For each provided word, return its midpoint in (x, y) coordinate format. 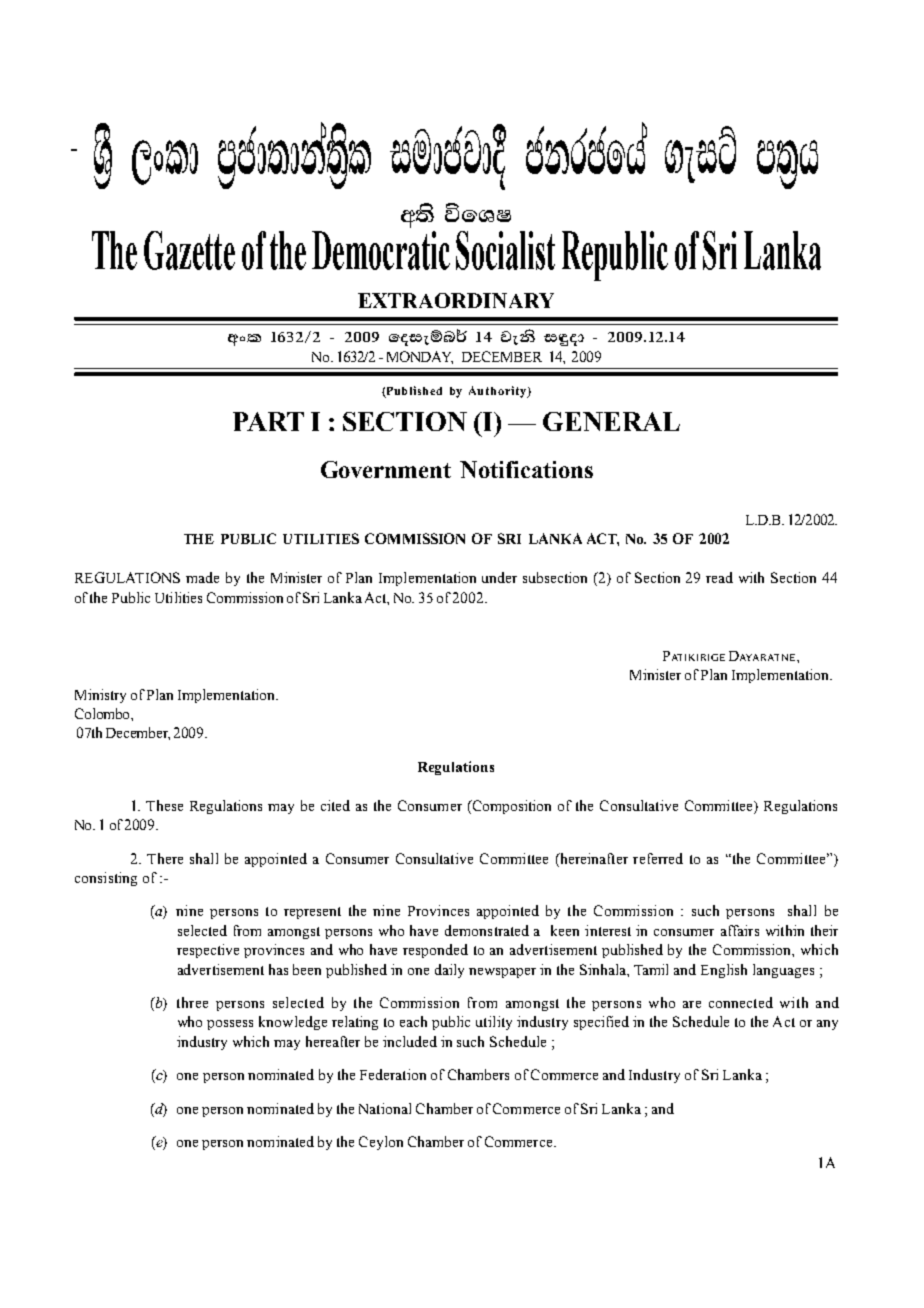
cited (335, 805)
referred (658, 858)
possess (230, 1025)
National (385, 1108)
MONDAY (420, 357)
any (827, 1025)
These (164, 805)
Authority (498, 392)
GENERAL (611, 421)
